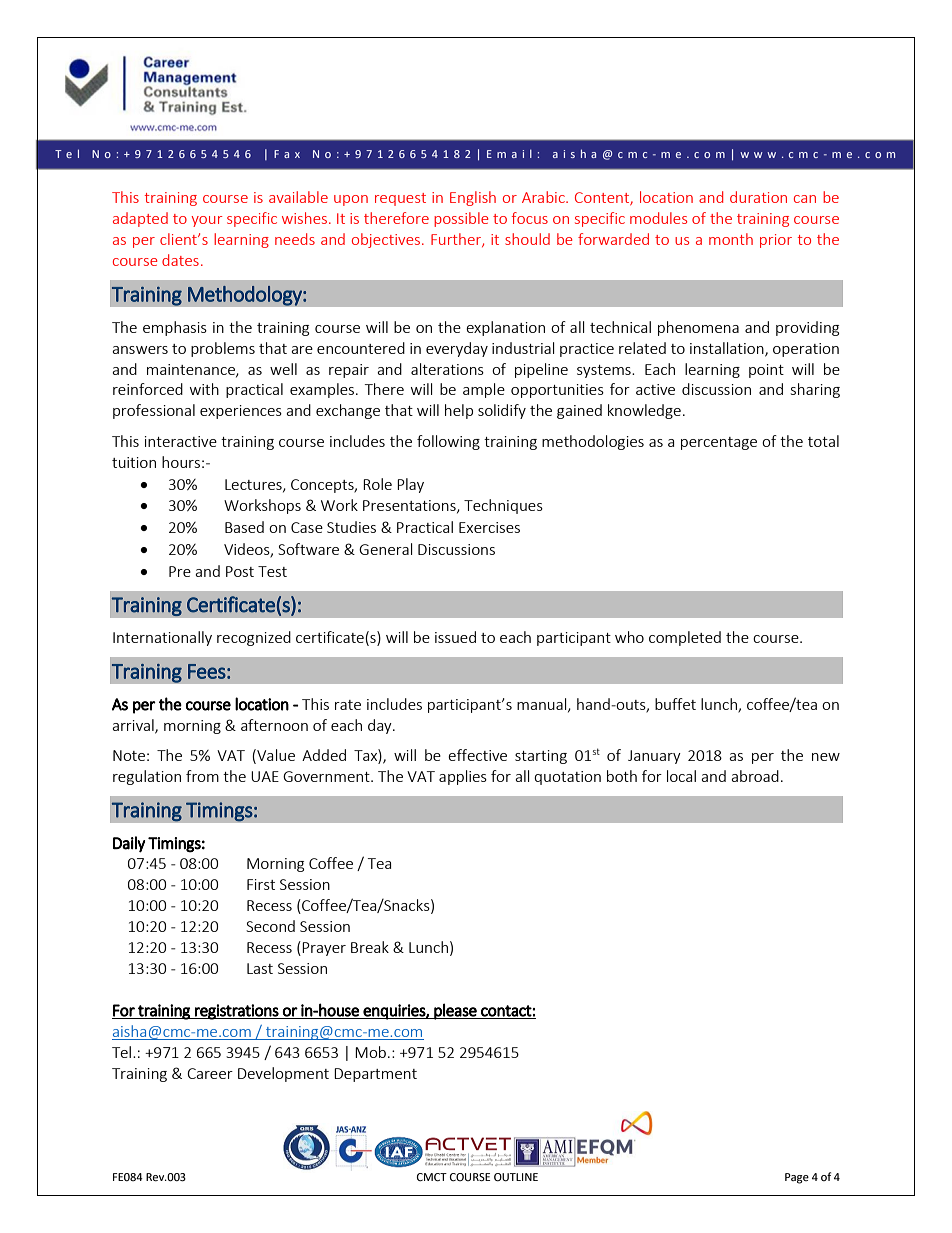 The height and width of the image is (1233, 952). What do you see at coordinates (459, 411) in the image?
I see `help` at bounding box center [459, 411].
